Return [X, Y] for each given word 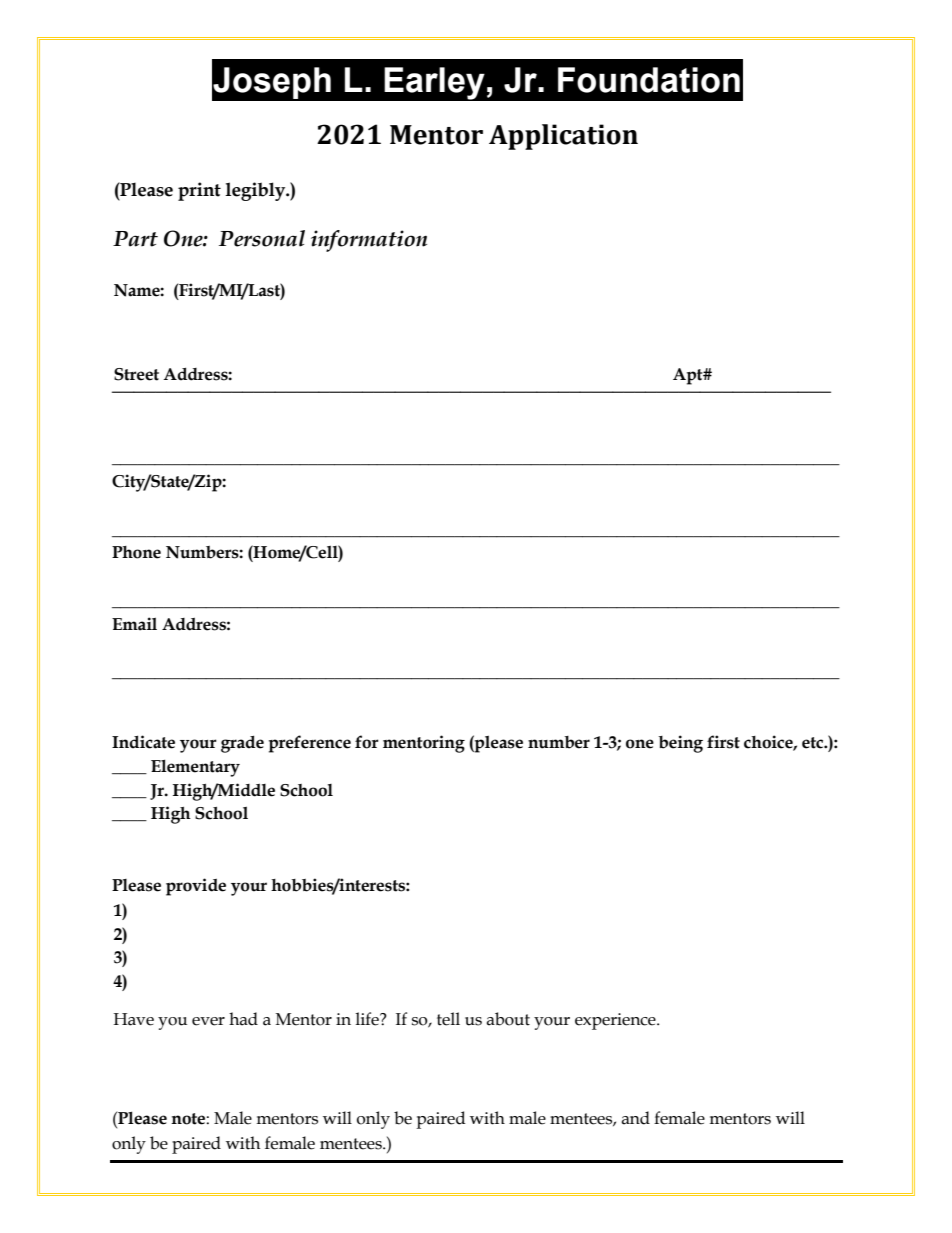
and [635, 1118]
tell [448, 1019]
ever [208, 1021]
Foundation [649, 80]
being [681, 744]
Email [134, 624]
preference [310, 744]
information [369, 241]
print [199, 191]
